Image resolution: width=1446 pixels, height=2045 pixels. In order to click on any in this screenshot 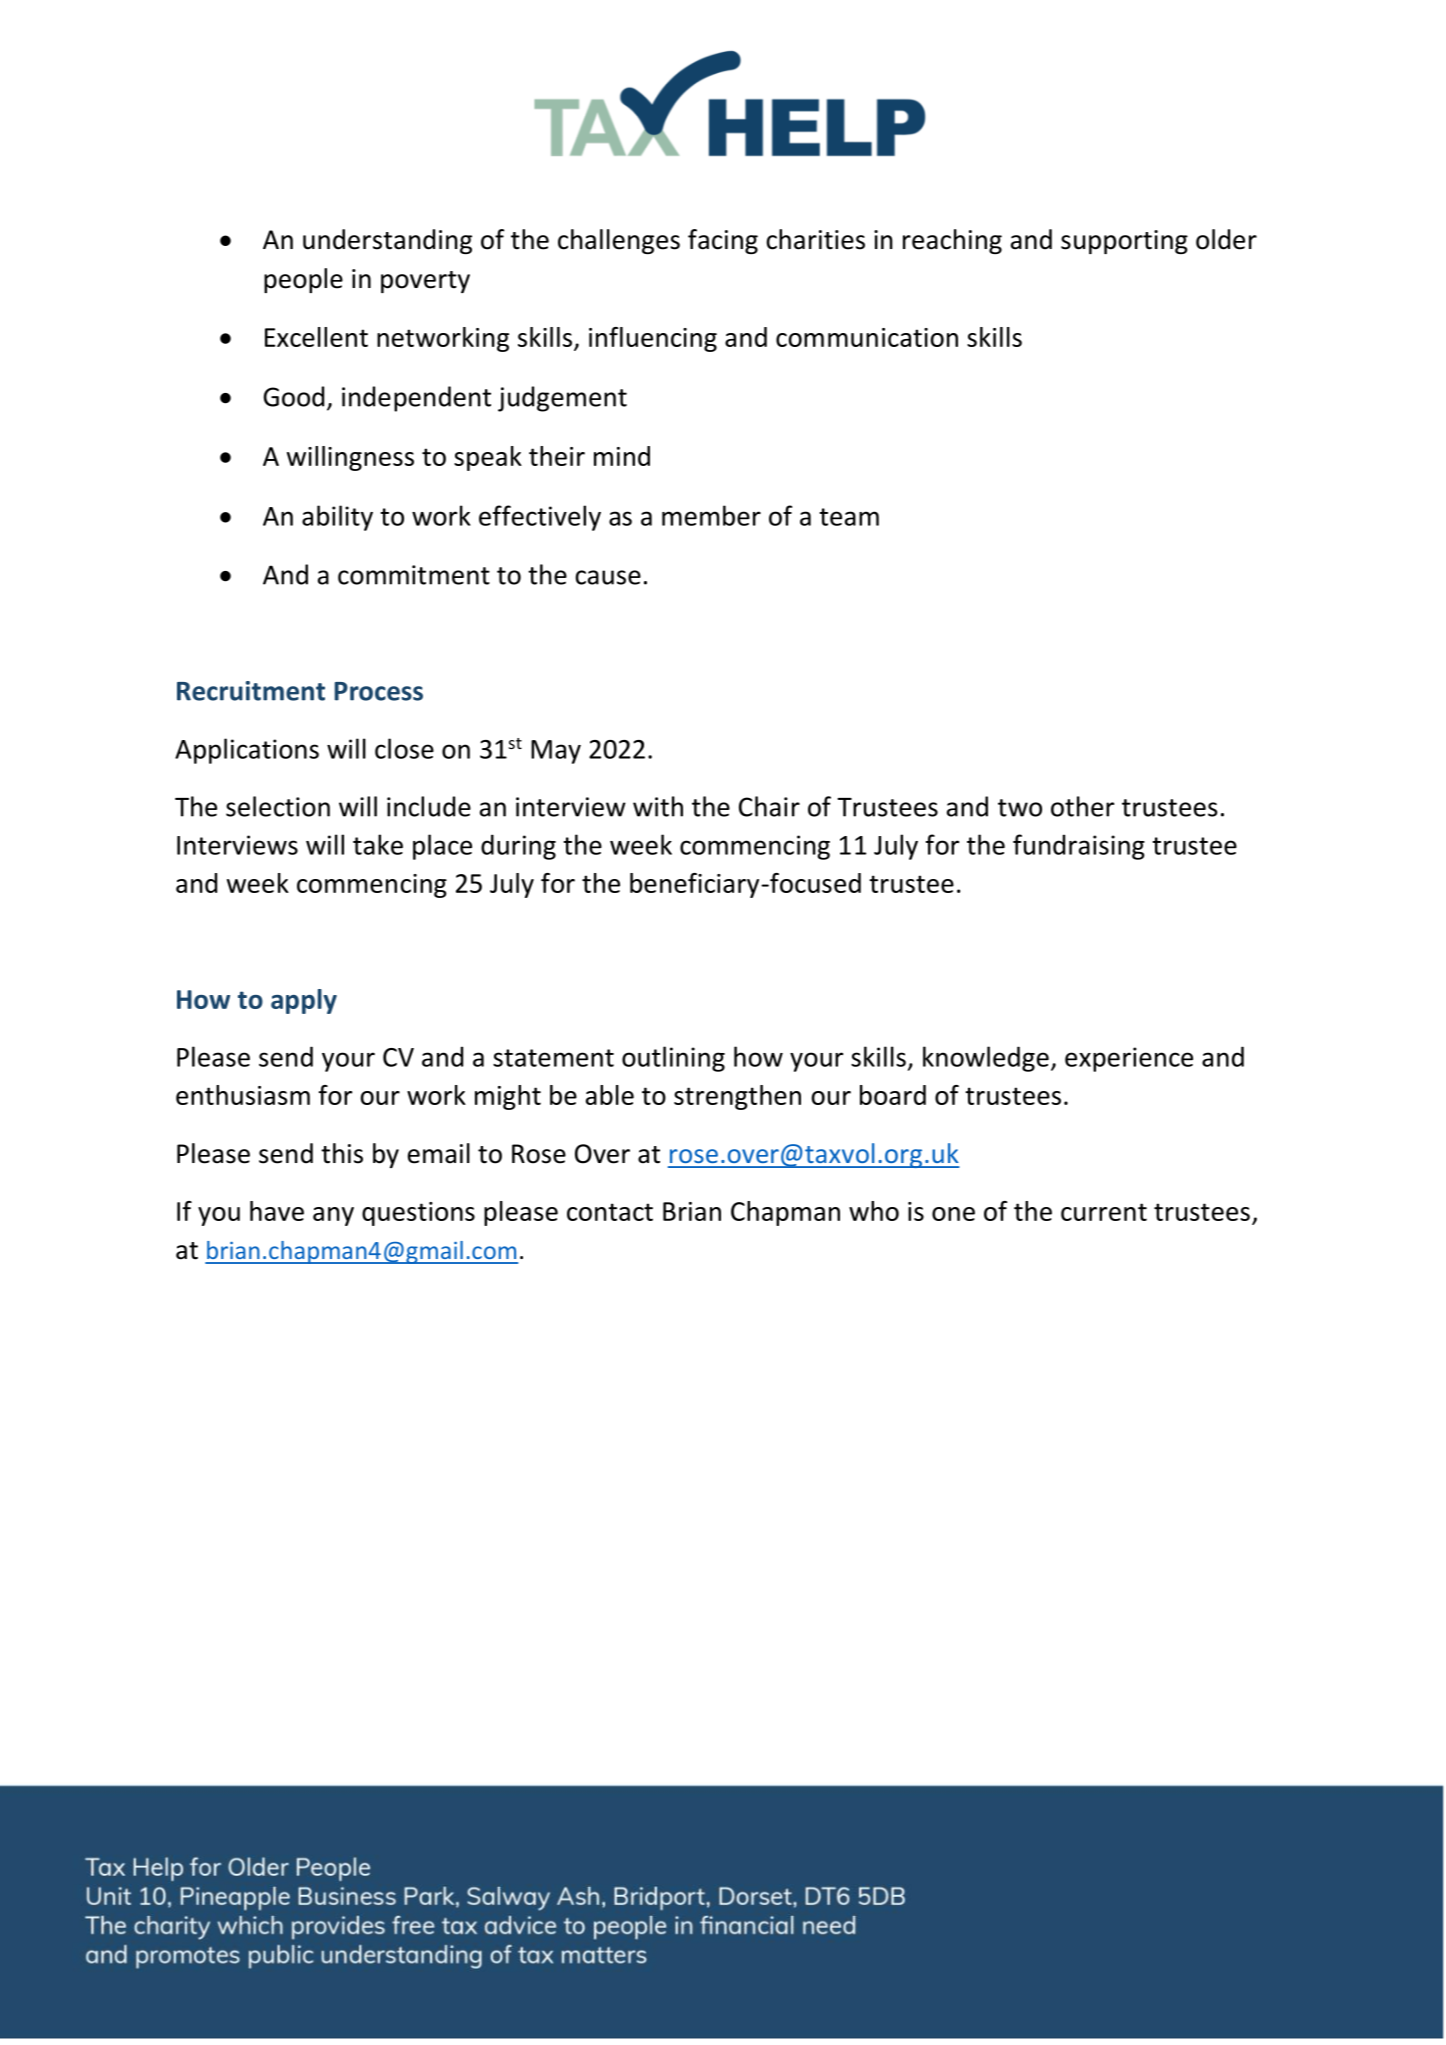, I will do `click(333, 1216)`.
